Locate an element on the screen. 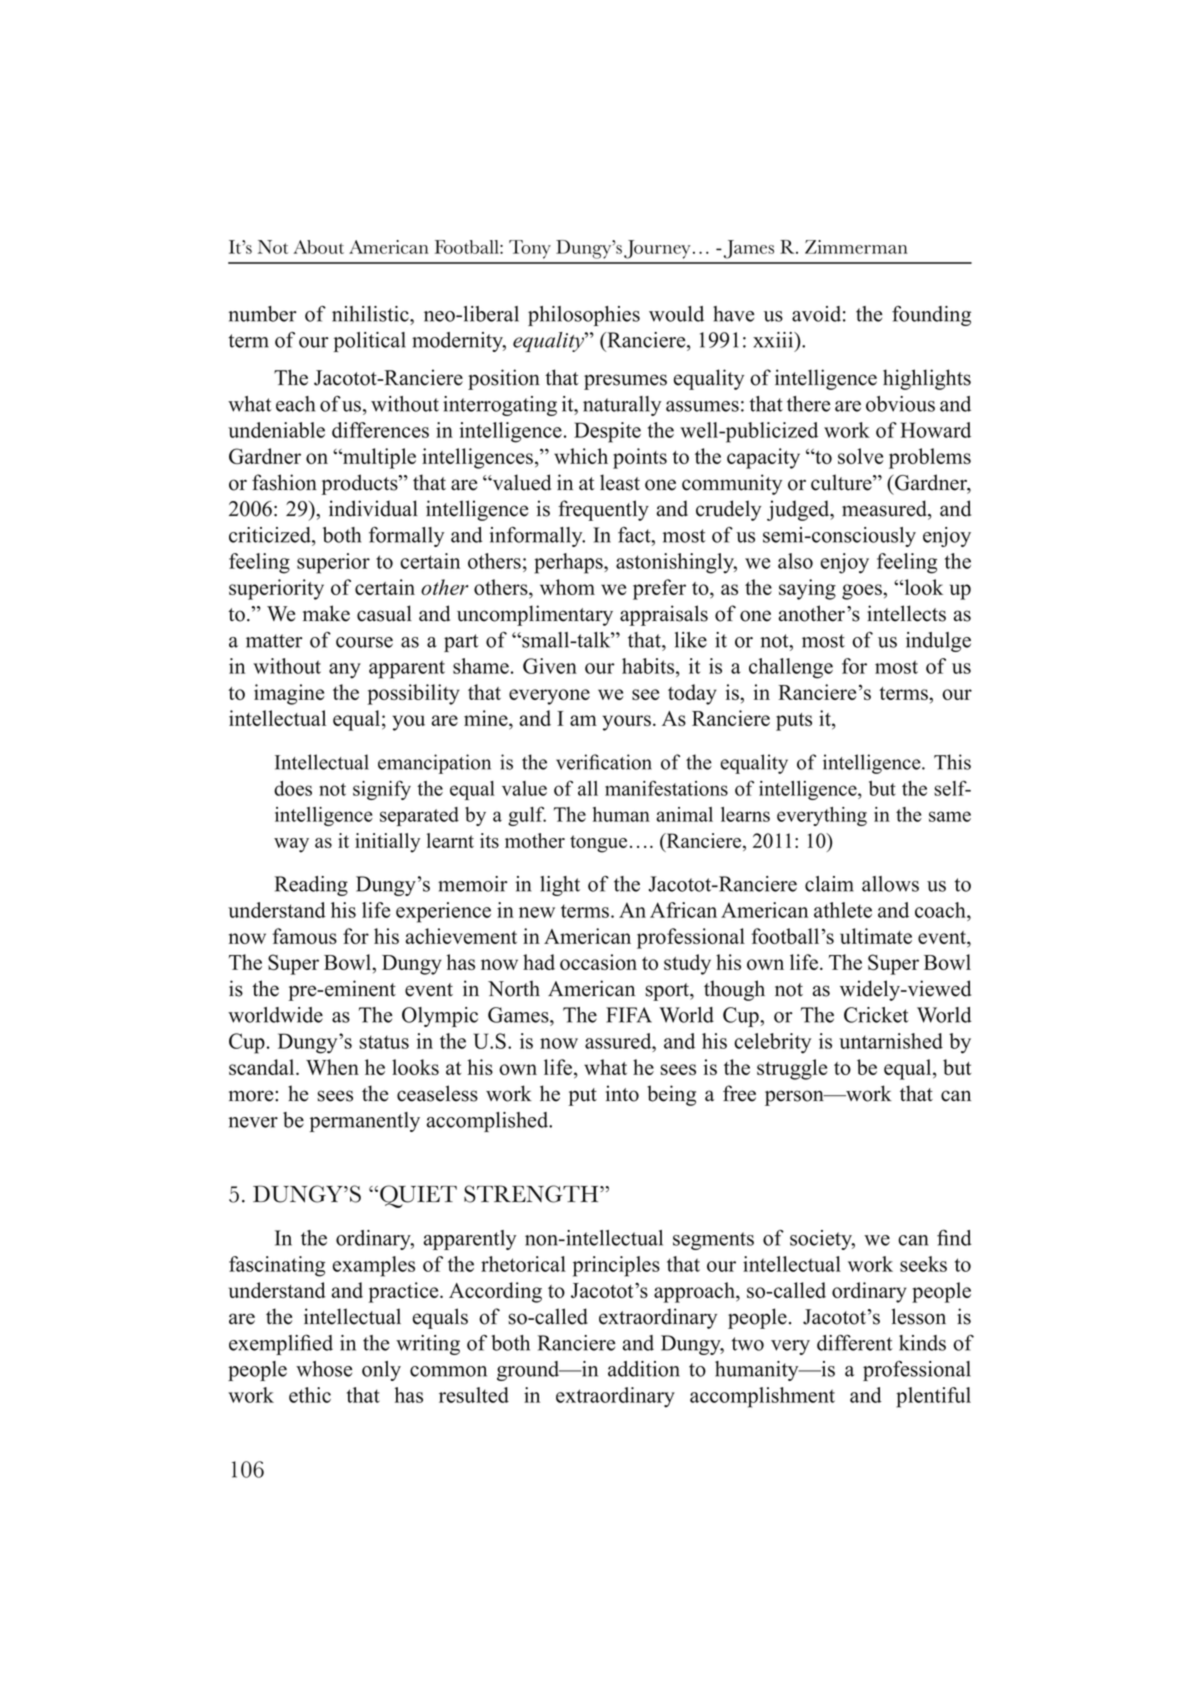 Image resolution: width=1200 pixels, height=1698 pixels. philosophies is located at coordinates (584, 316).
